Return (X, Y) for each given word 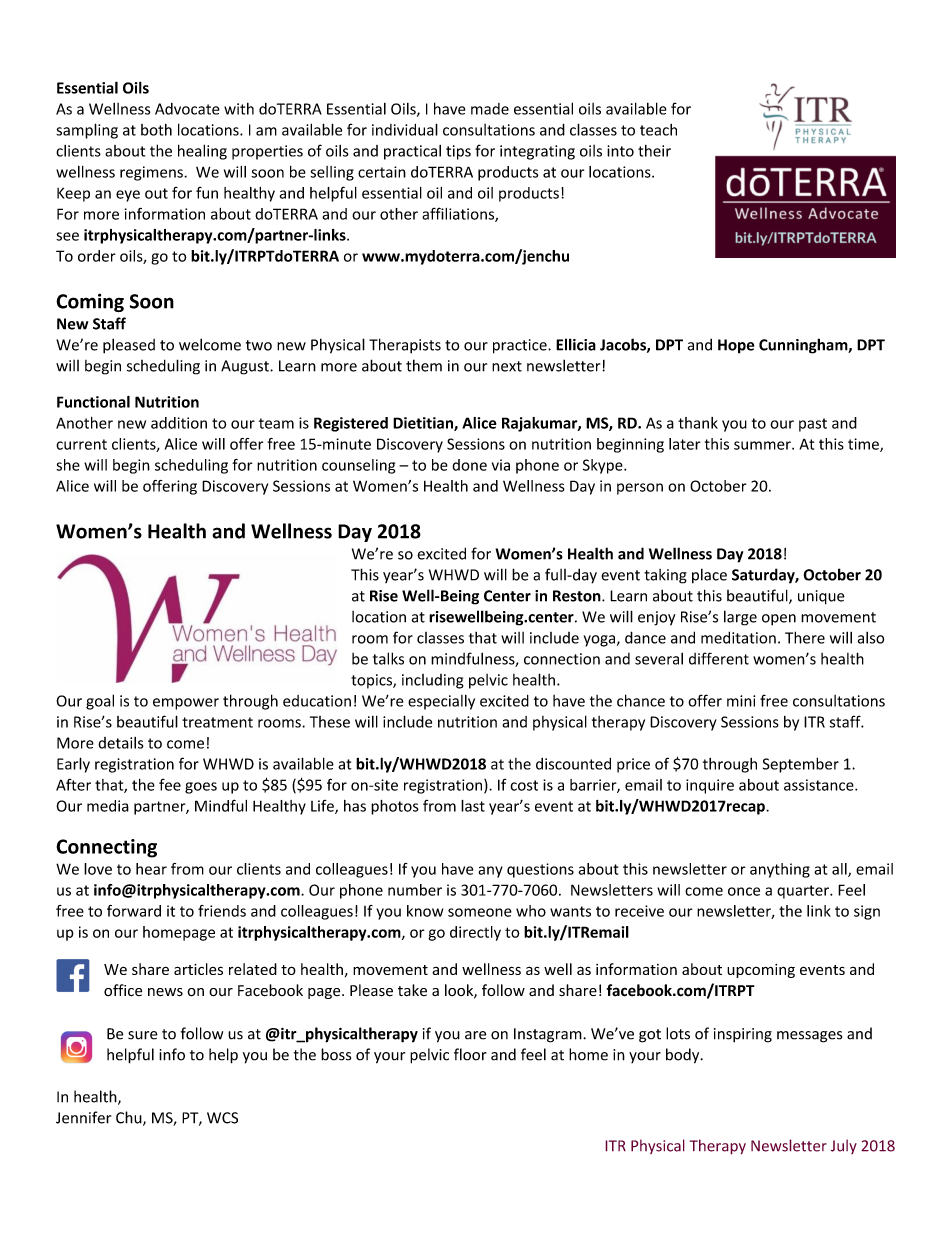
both (156, 130)
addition (179, 423)
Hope (736, 346)
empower (186, 704)
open (779, 620)
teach (658, 130)
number (415, 890)
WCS (222, 1118)
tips (458, 152)
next (507, 366)
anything (780, 870)
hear (151, 869)
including (433, 681)
